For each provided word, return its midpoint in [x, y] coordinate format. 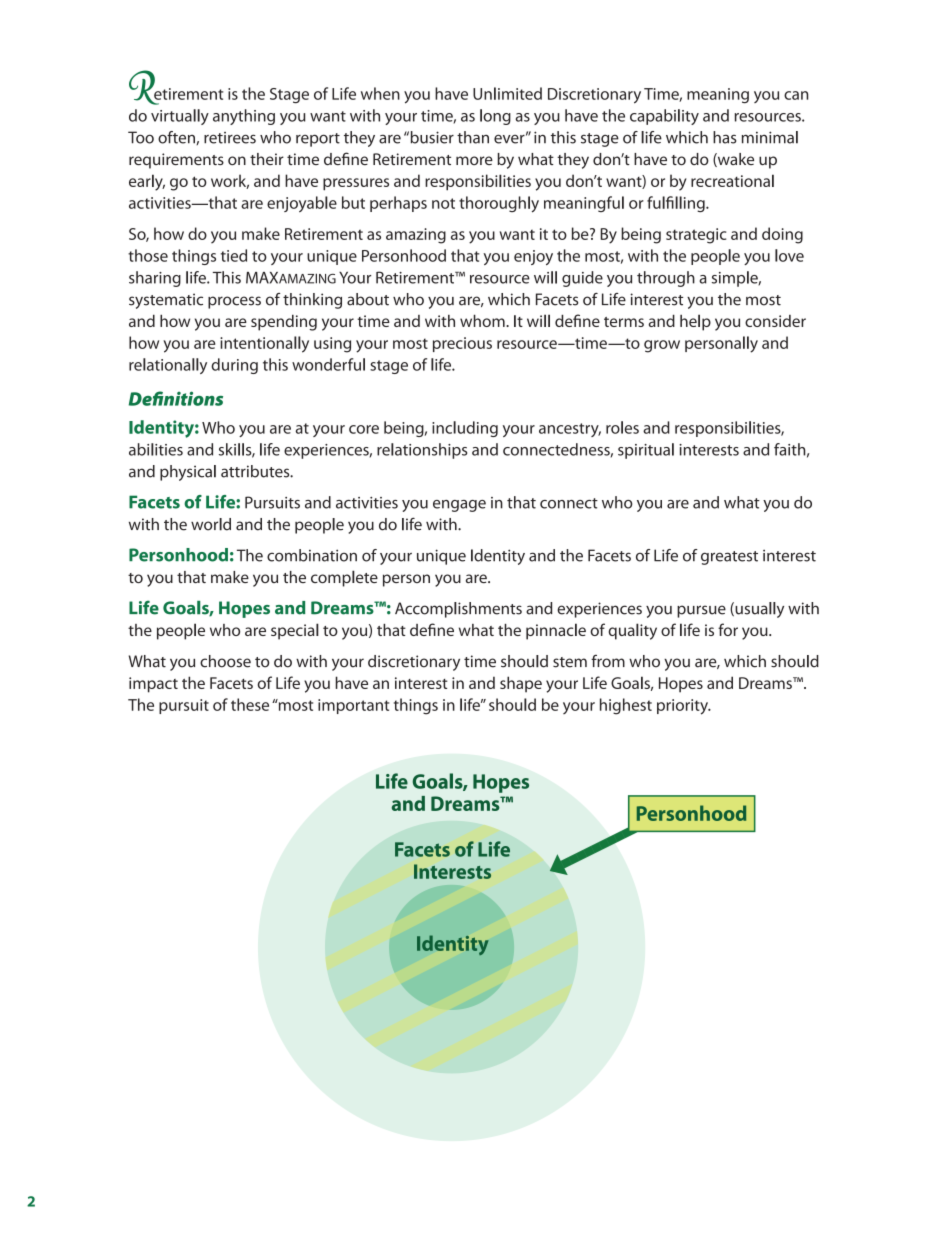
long [495, 117]
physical [188, 473]
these [250, 704]
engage [459, 506]
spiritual [646, 451]
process [234, 302]
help [695, 322]
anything [244, 117]
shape [521, 684]
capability [664, 117]
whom [483, 320]
